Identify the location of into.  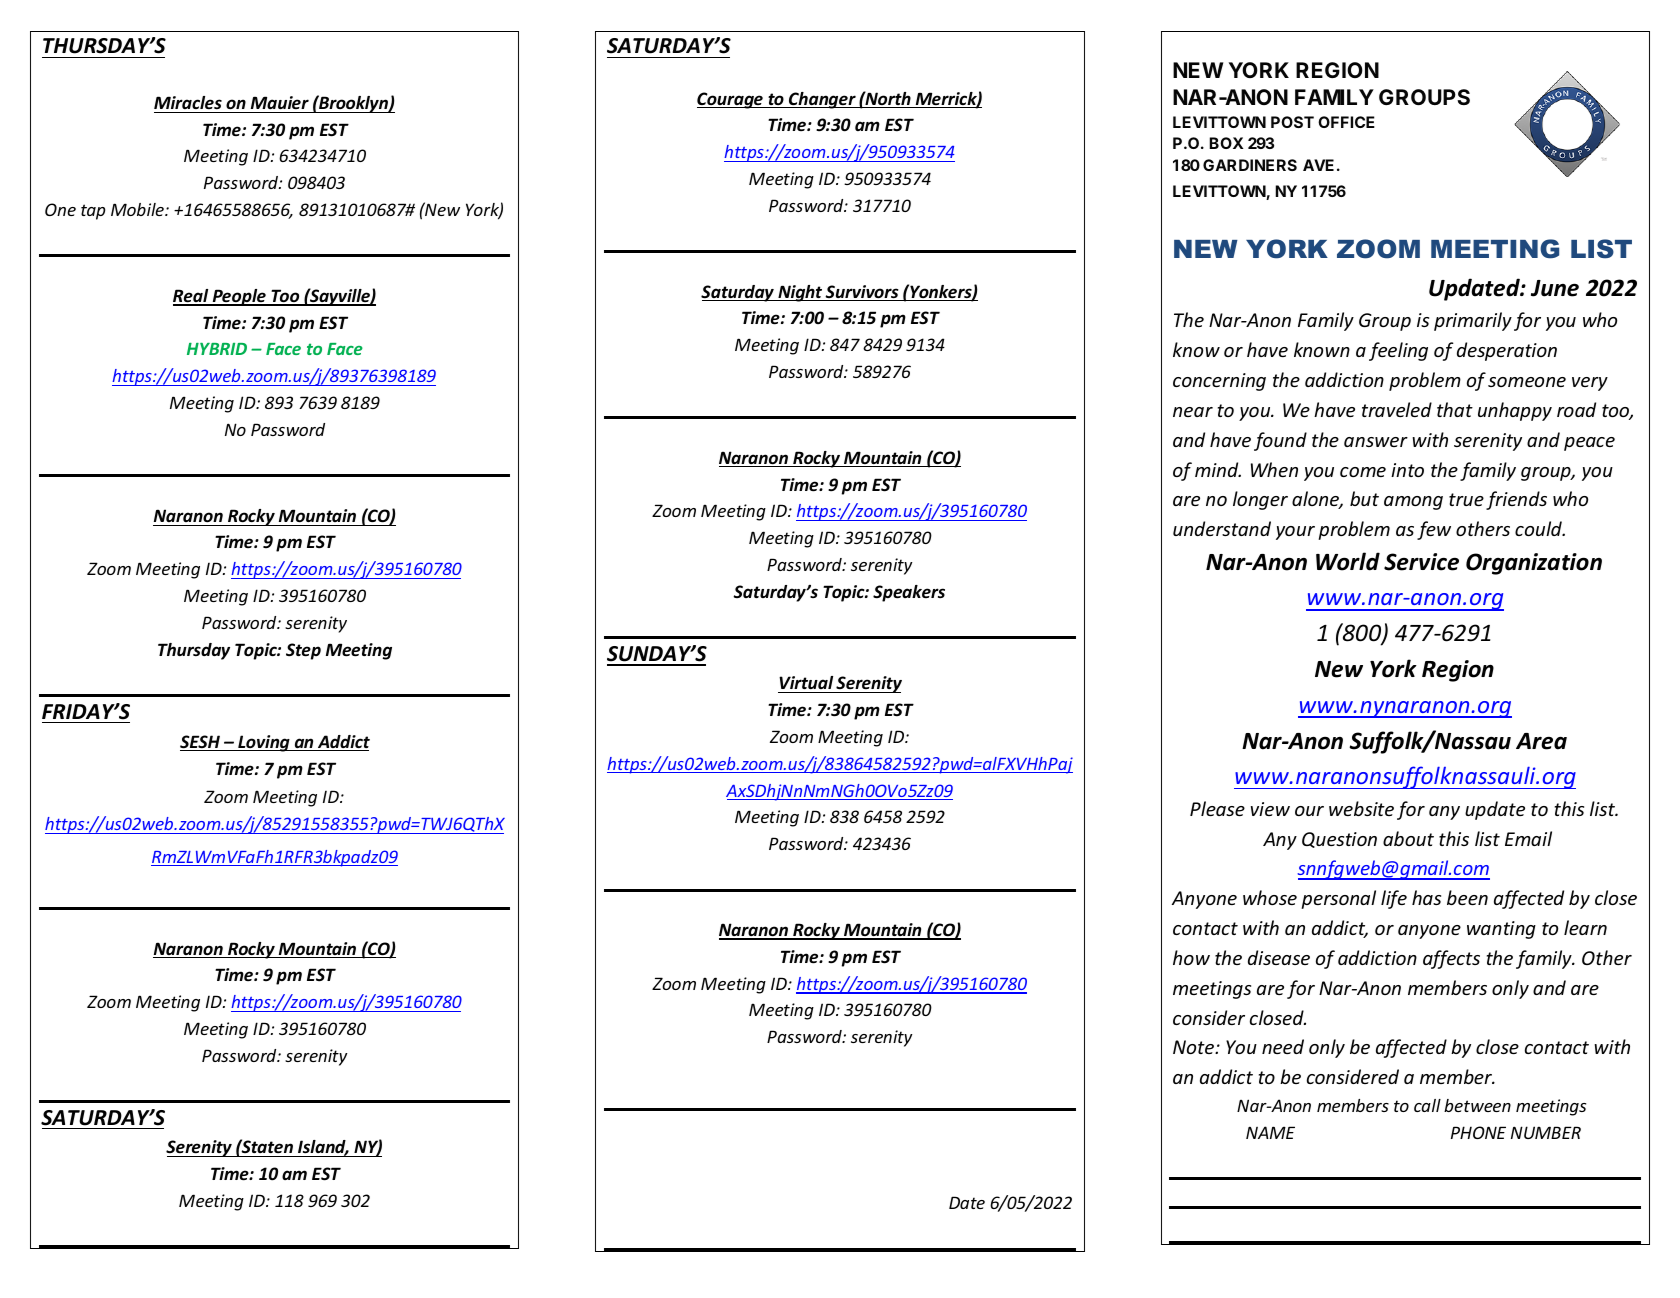
(1407, 470).
